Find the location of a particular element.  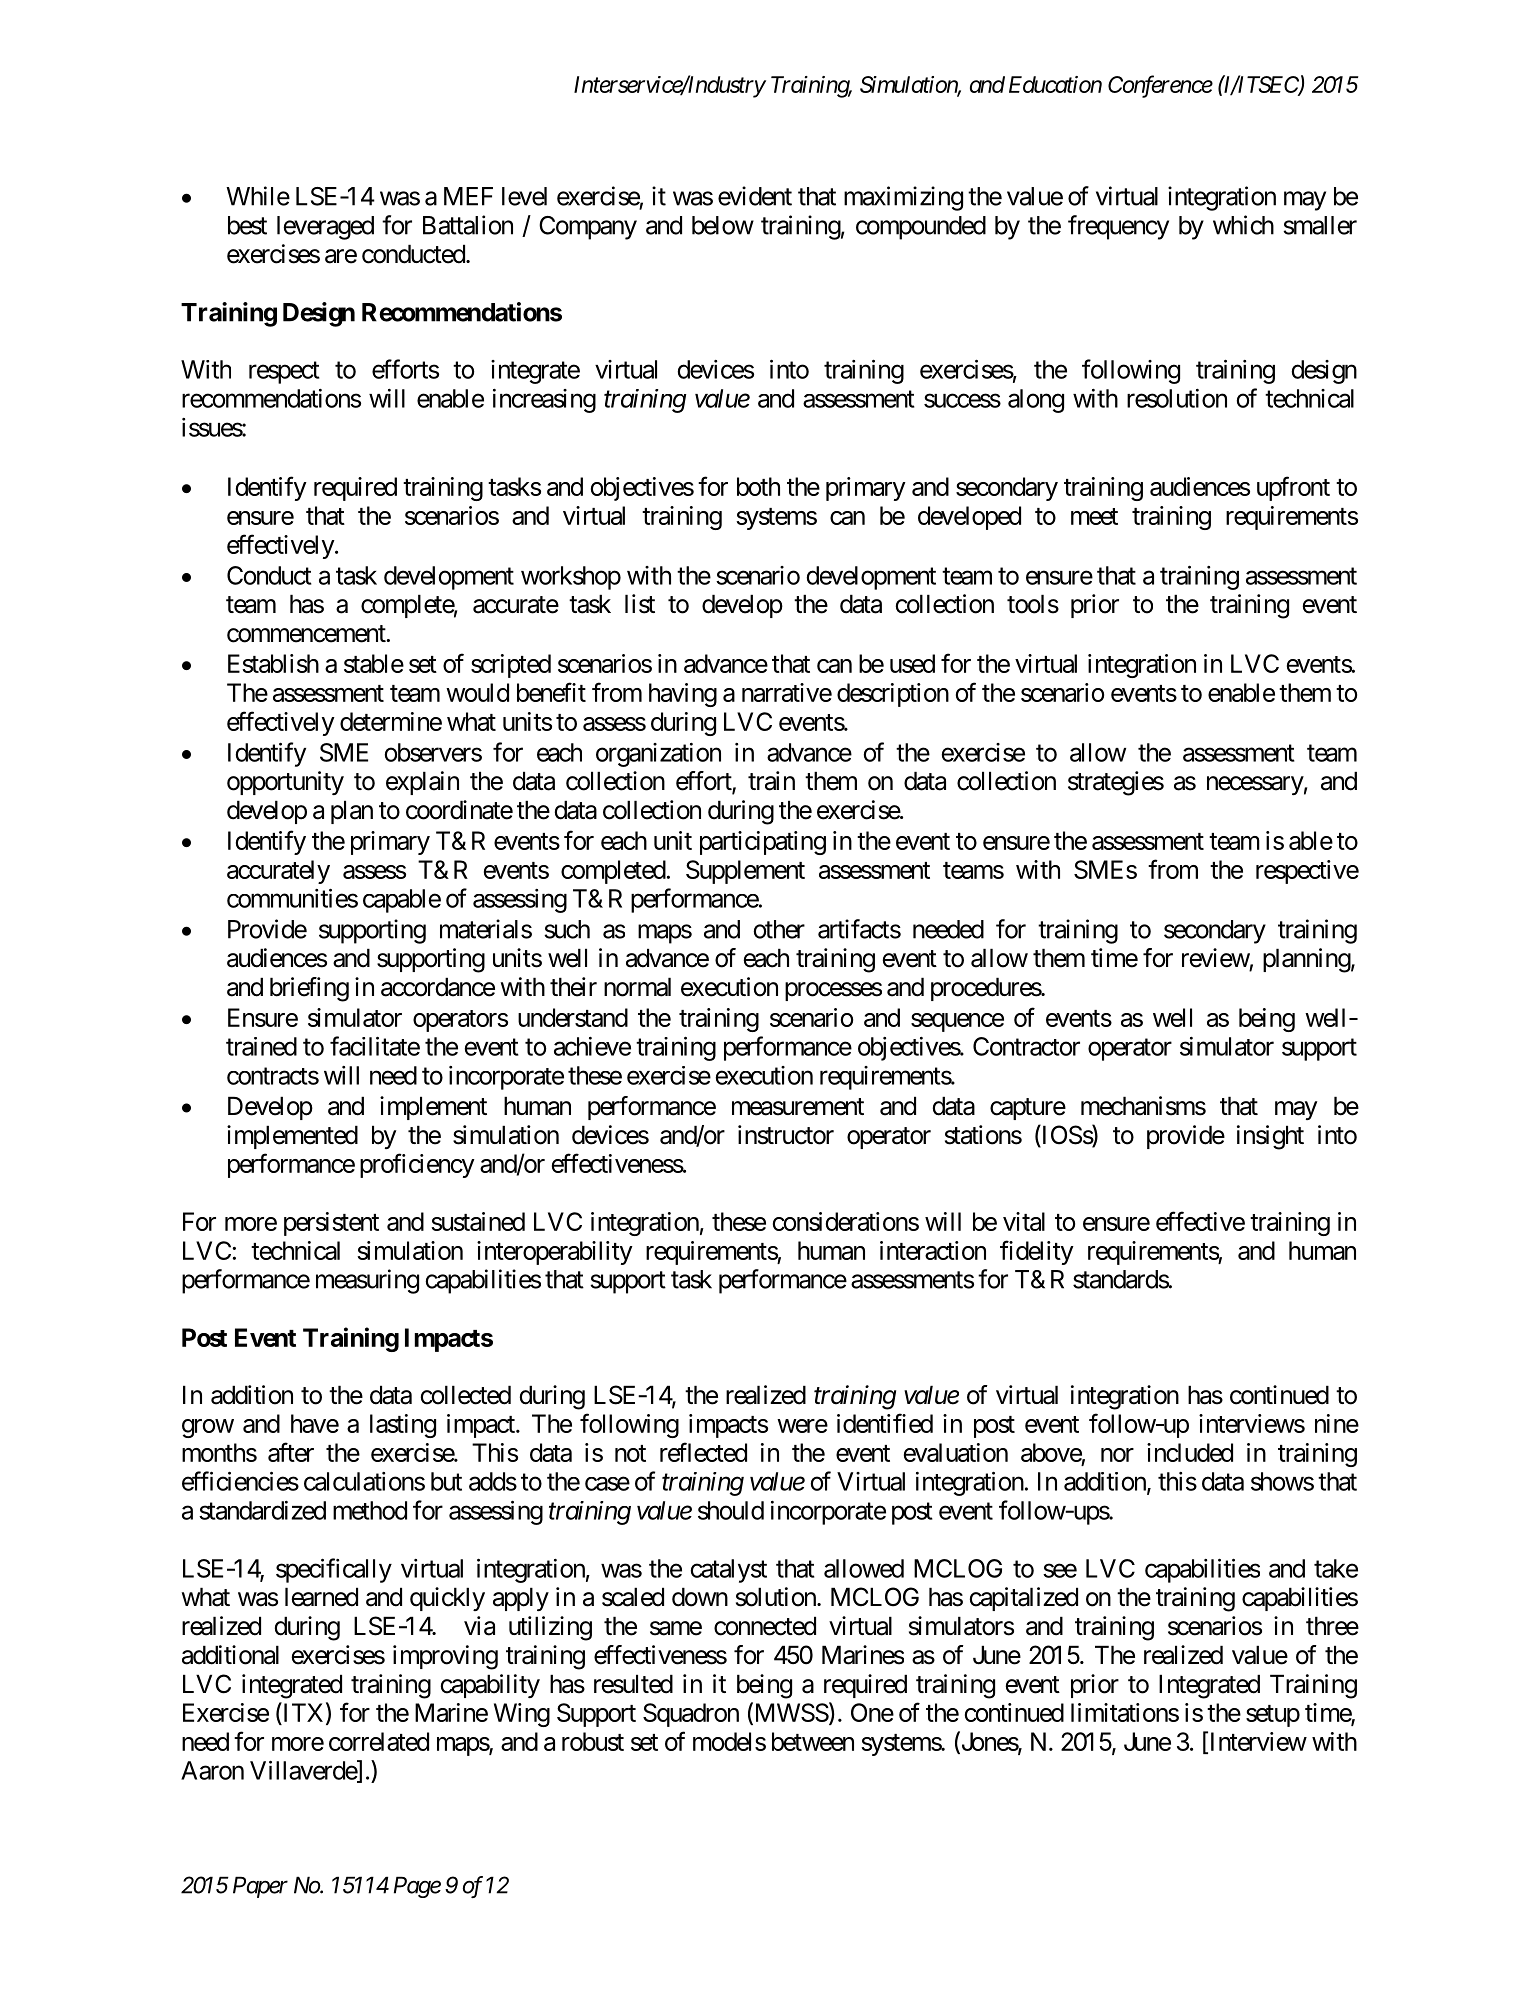

measuring is located at coordinates (367, 1281).
